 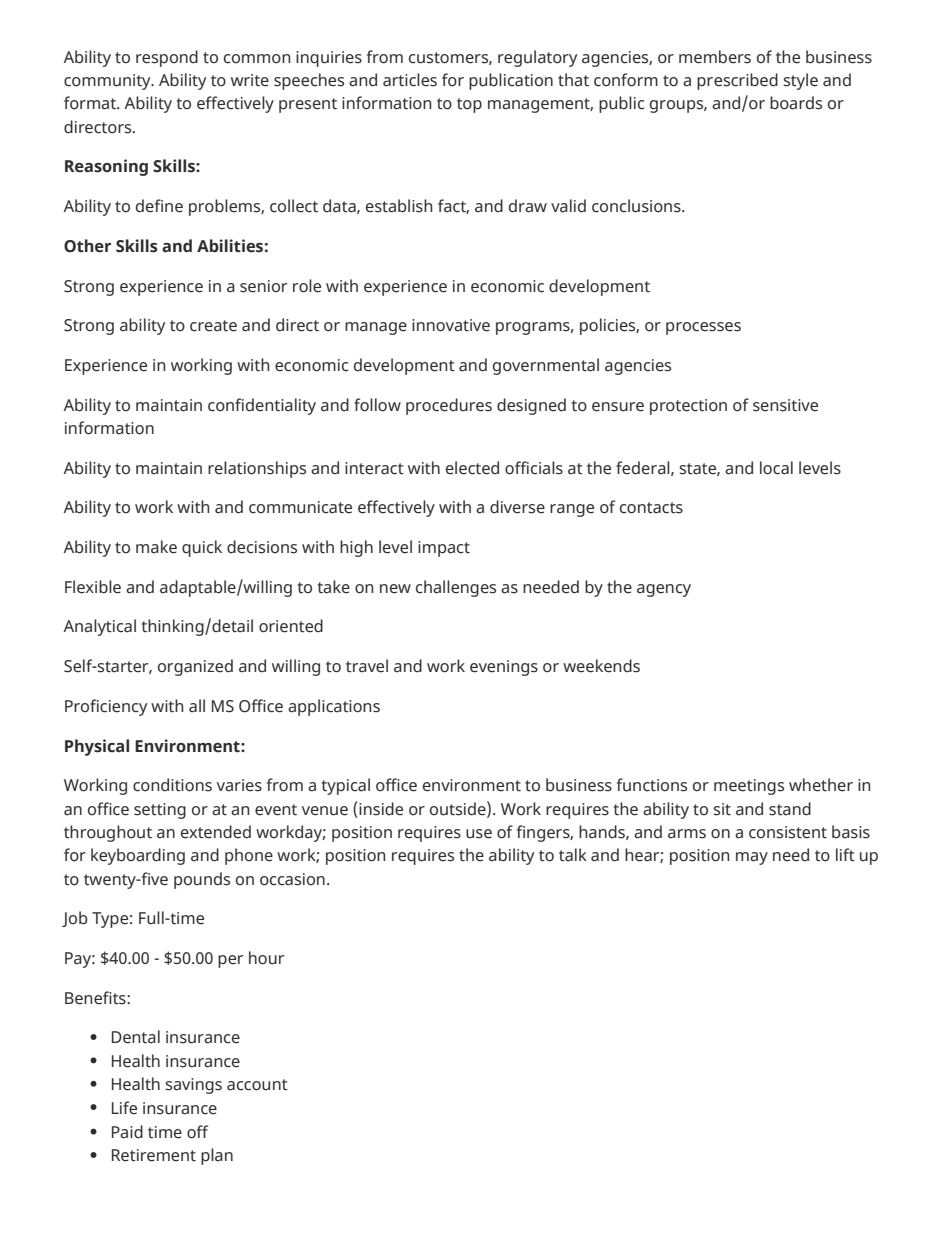 What do you see at coordinates (449, 406) in the screenshot?
I see `procedures` at bounding box center [449, 406].
